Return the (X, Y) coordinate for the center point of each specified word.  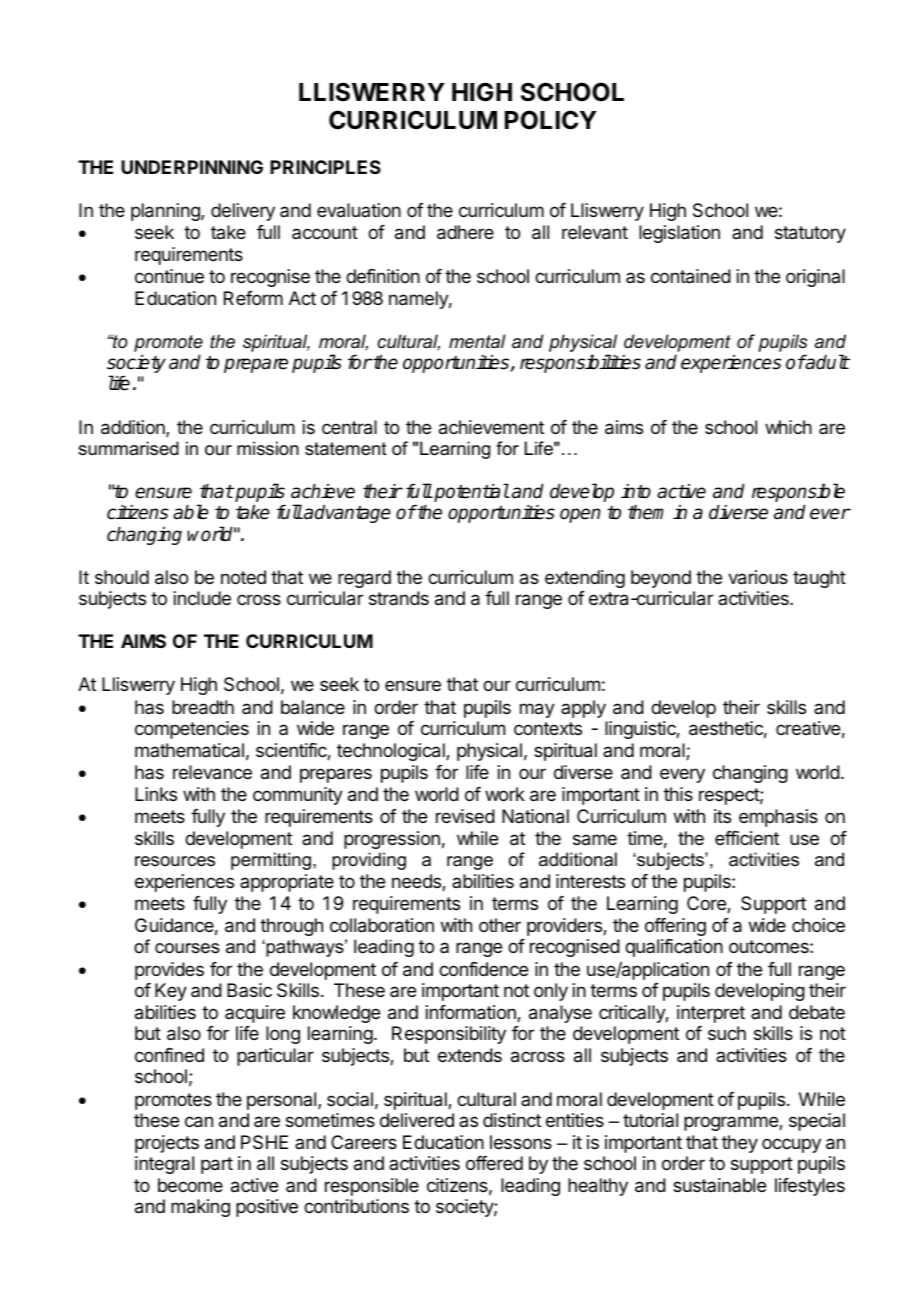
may (537, 710)
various (758, 577)
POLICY (551, 120)
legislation (679, 234)
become (190, 1185)
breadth (203, 707)
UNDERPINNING (192, 167)
